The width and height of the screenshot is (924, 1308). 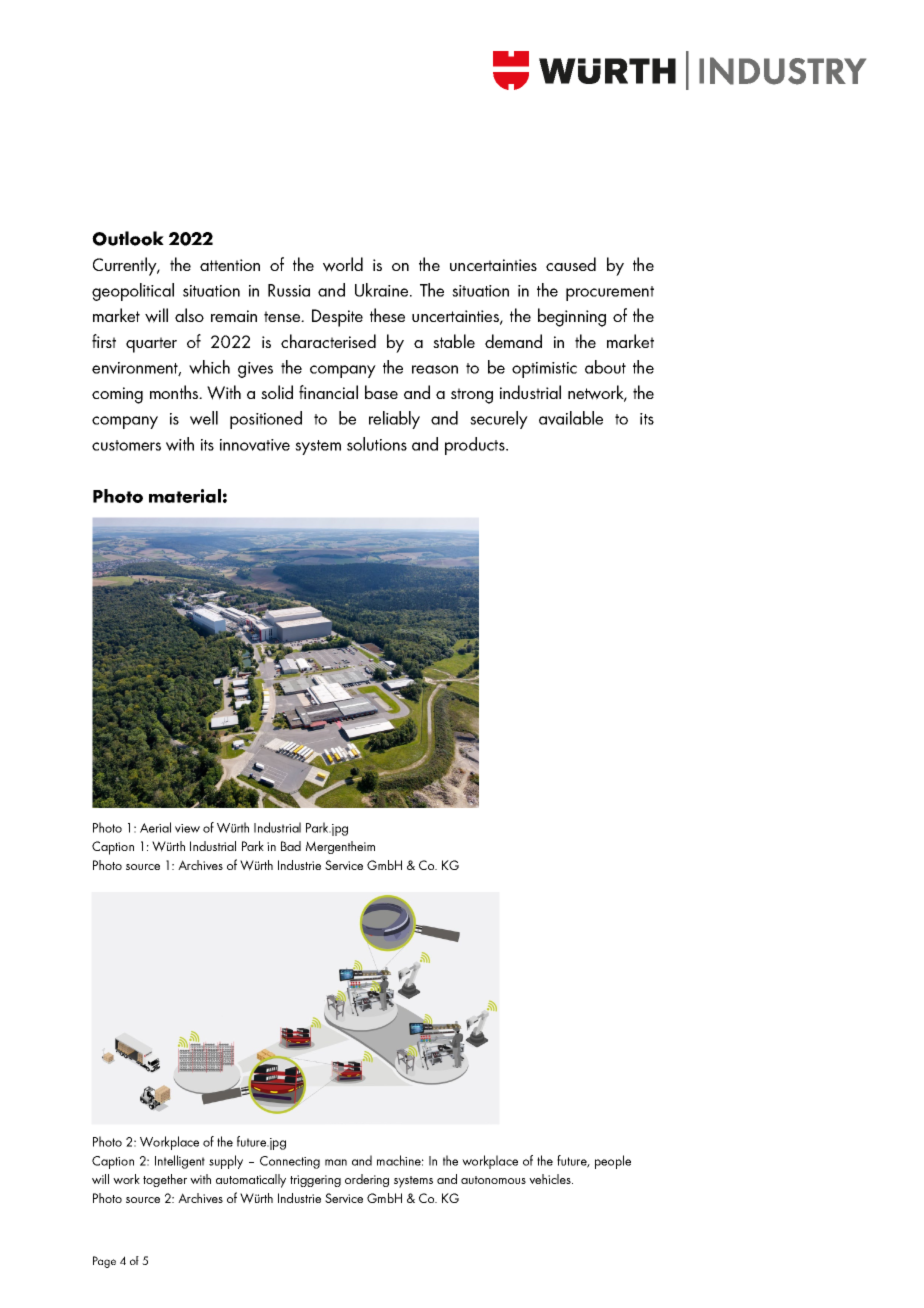 I want to click on Bad, so click(x=291, y=846).
